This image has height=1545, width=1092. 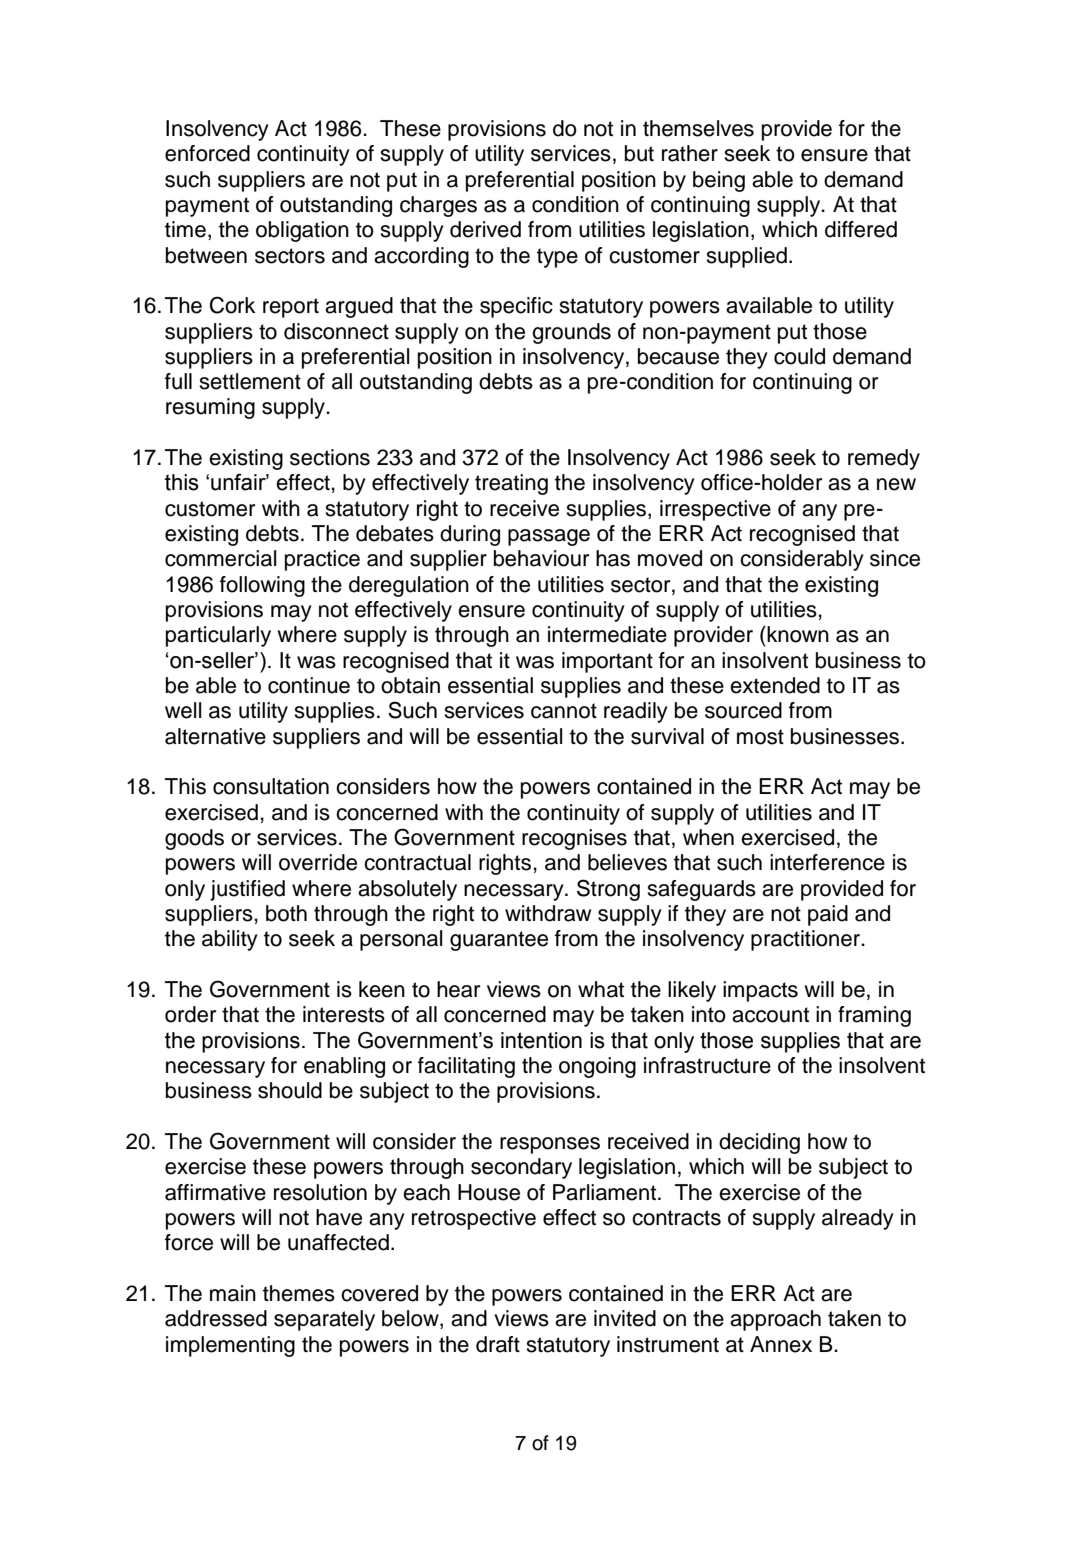 I want to click on obligation, so click(x=302, y=231).
